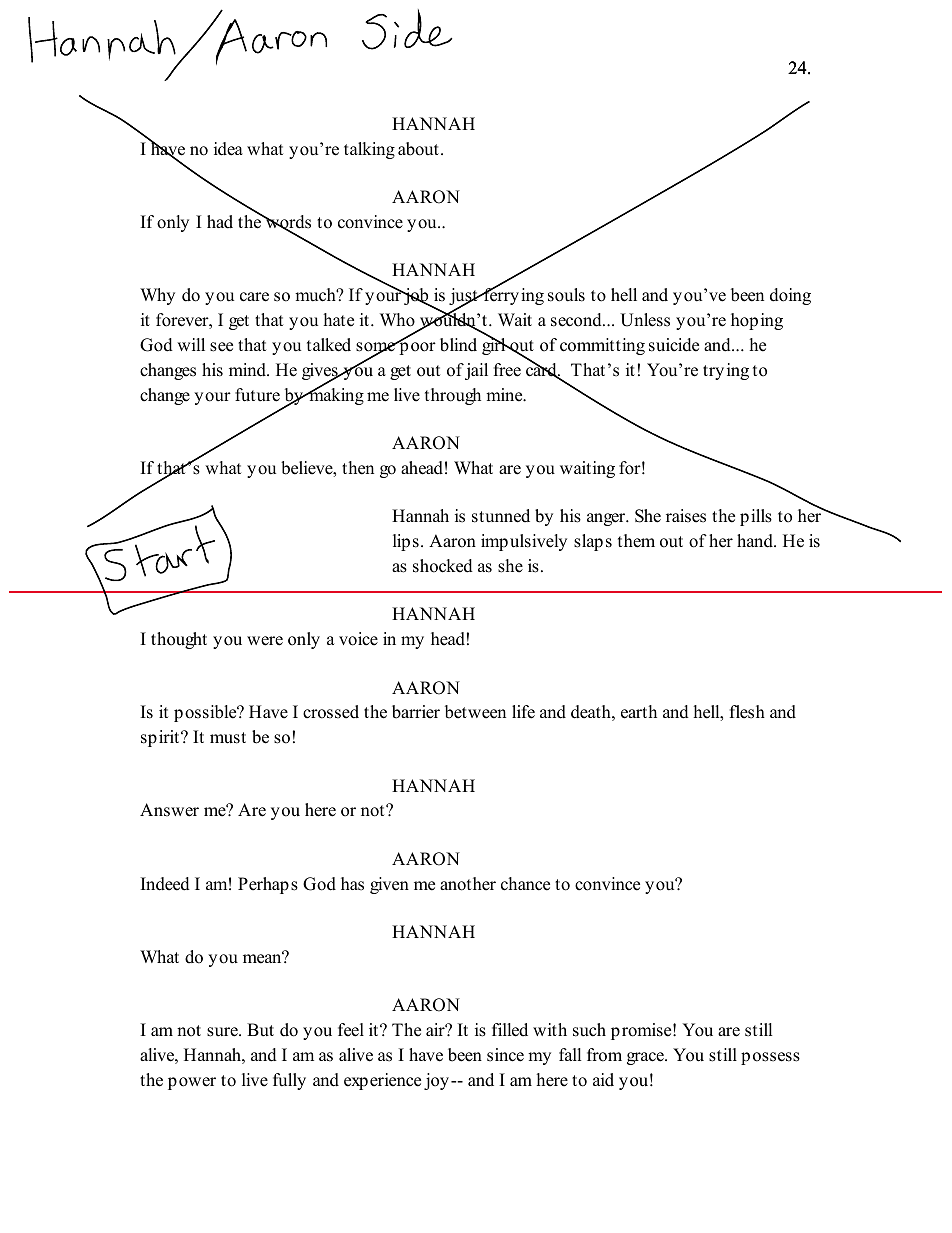  What do you see at coordinates (790, 296) in the screenshot?
I see `doing` at bounding box center [790, 296].
